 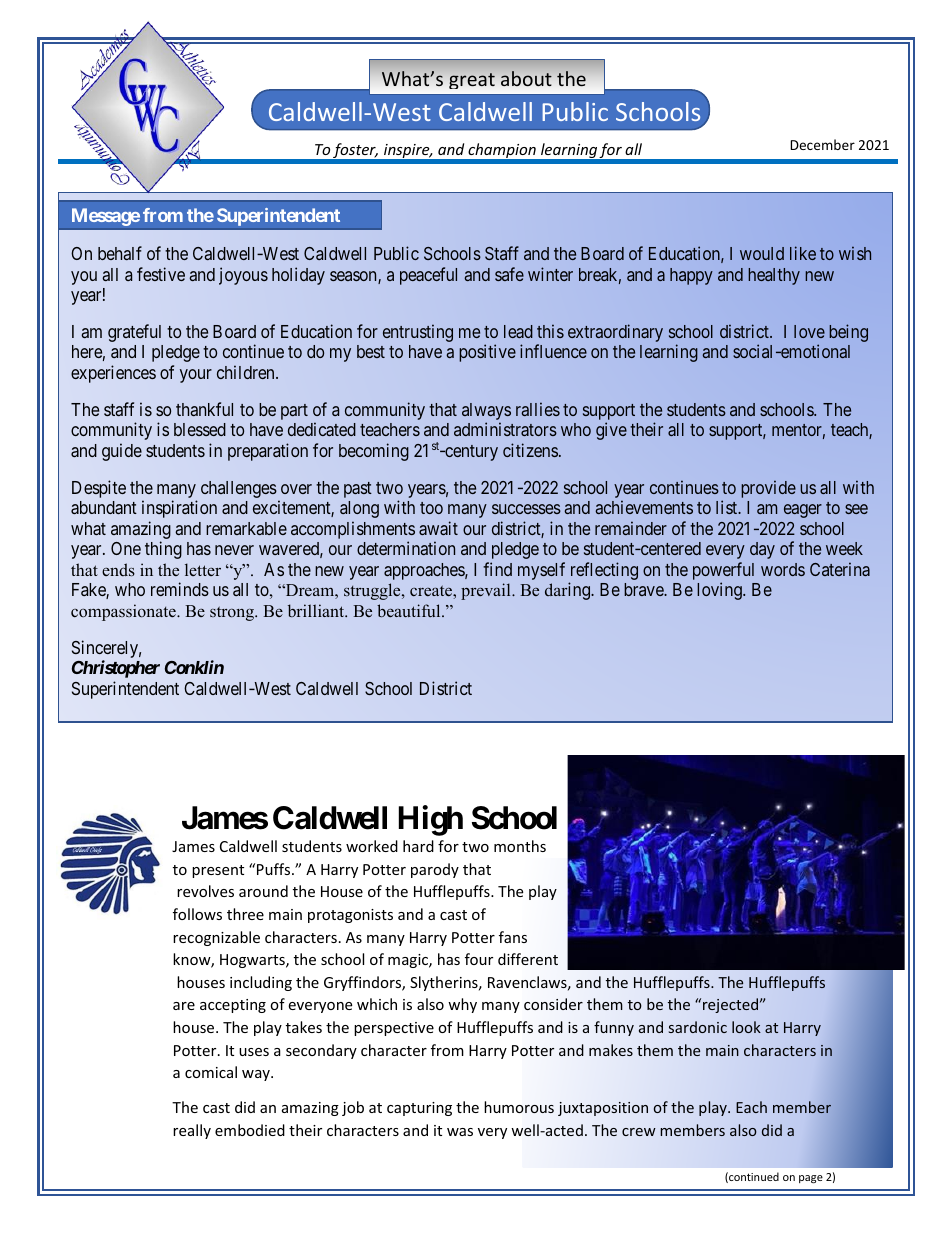 I want to click on about, so click(x=526, y=78).
